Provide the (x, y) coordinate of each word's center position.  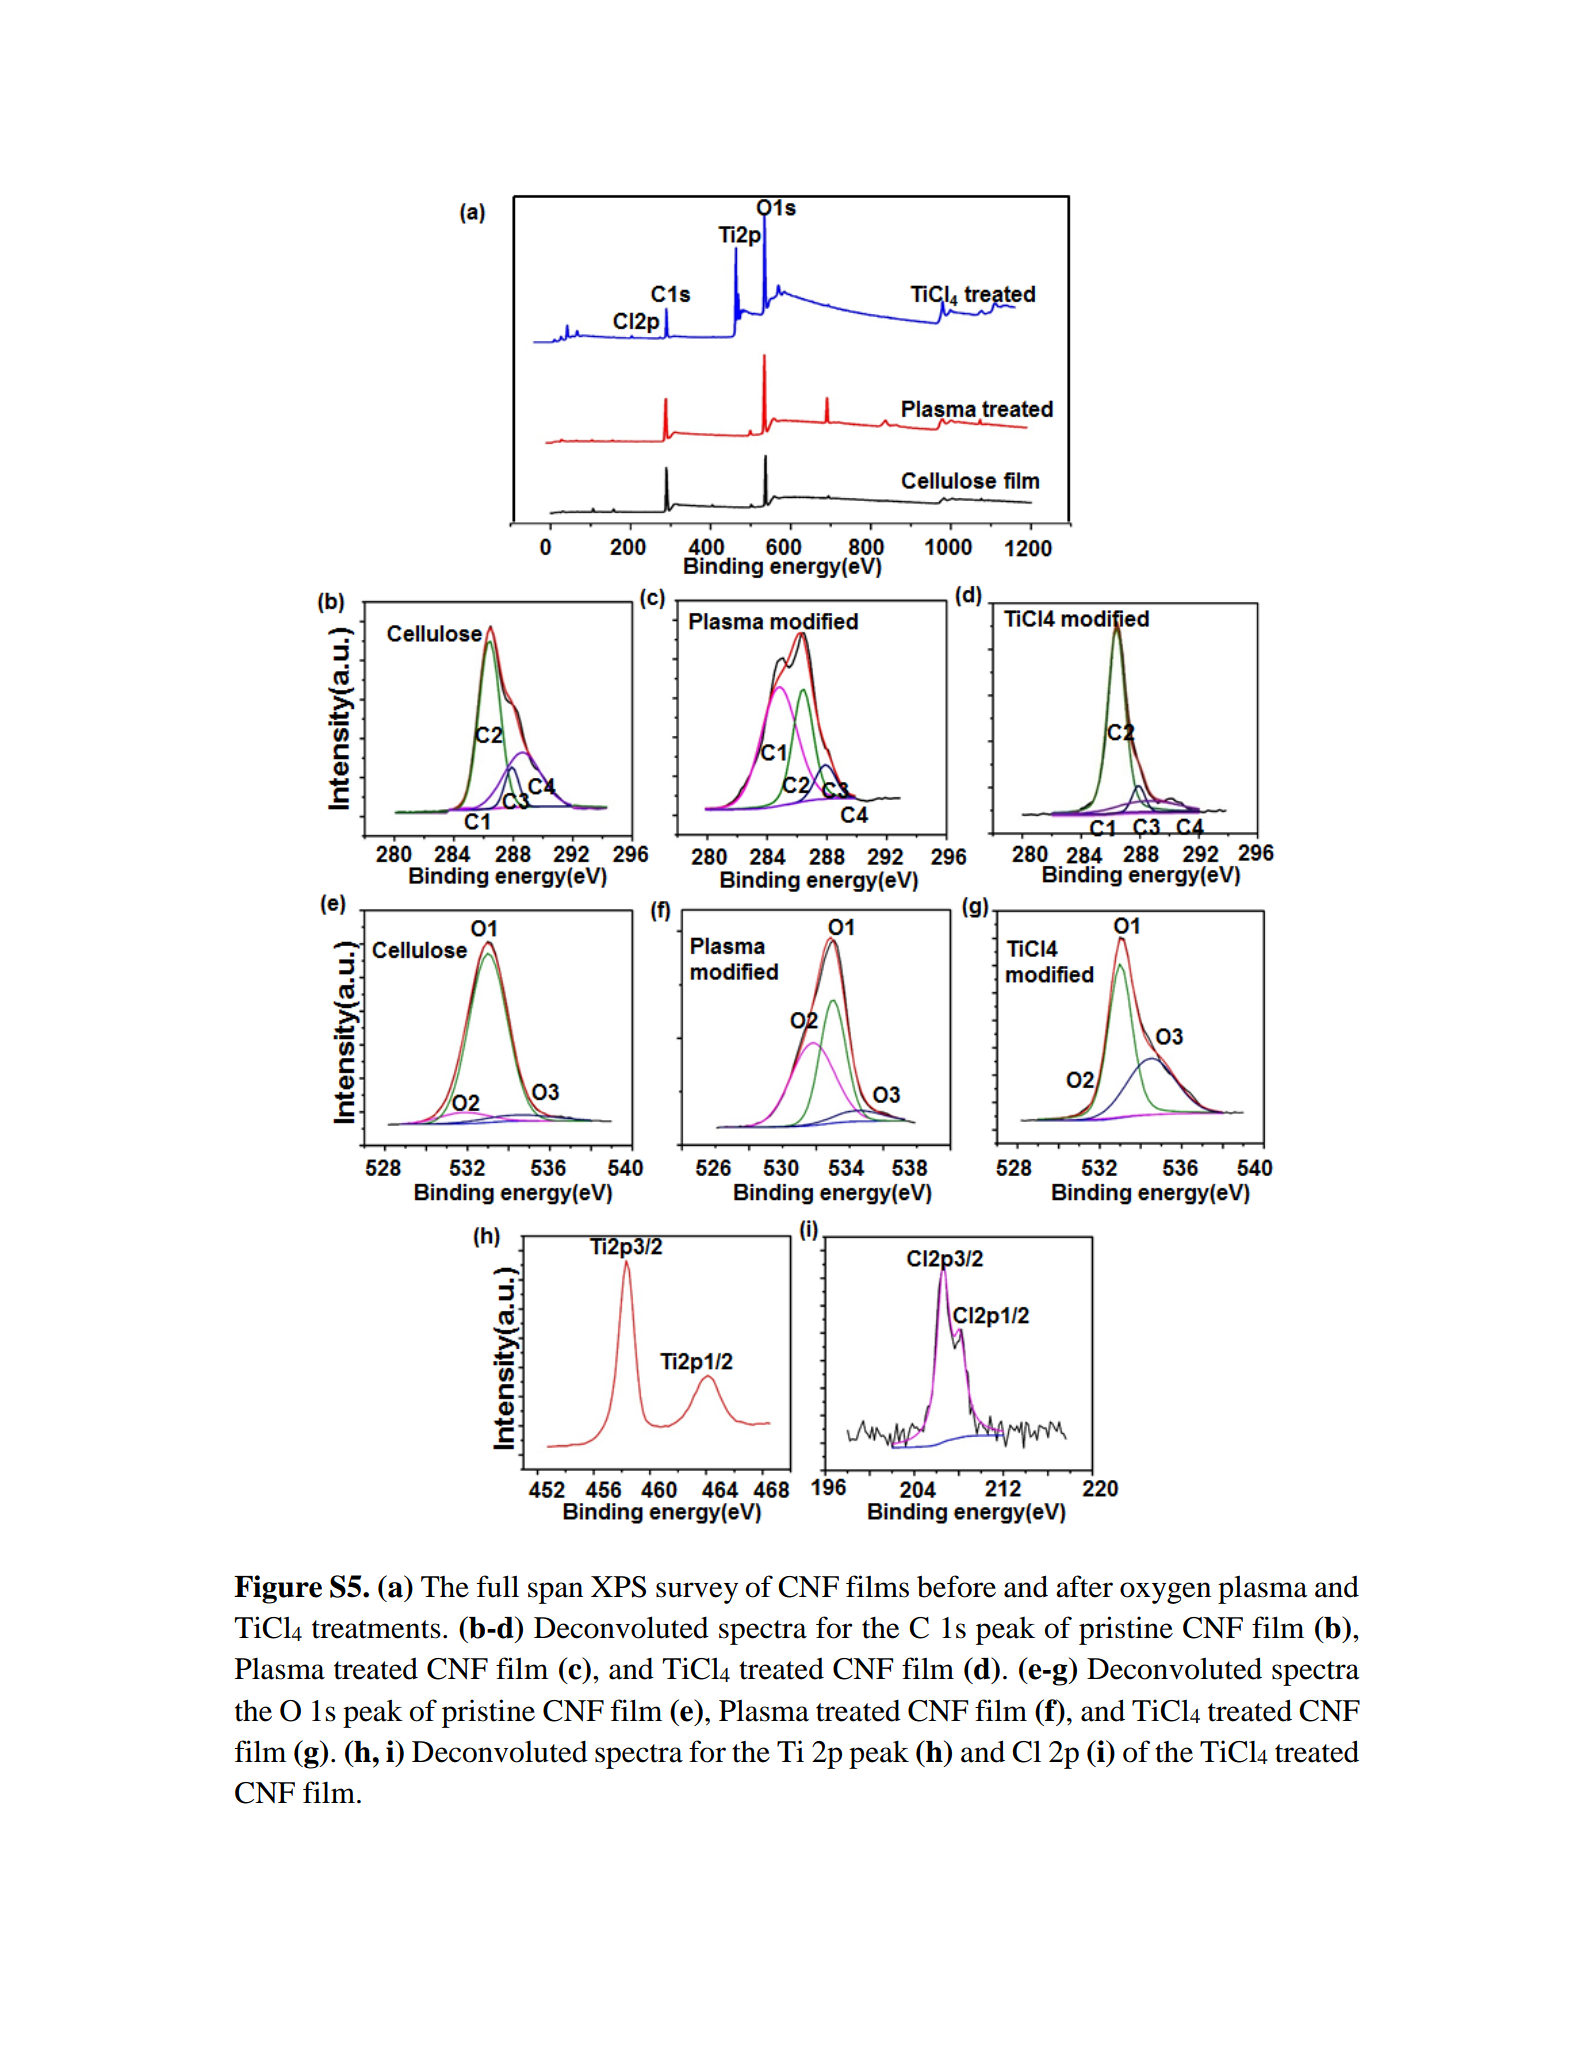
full (498, 1586)
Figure (278, 1589)
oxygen (1165, 1593)
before (956, 1586)
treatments (376, 1629)
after (1084, 1586)
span (555, 1593)
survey (697, 1593)
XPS (618, 1587)
